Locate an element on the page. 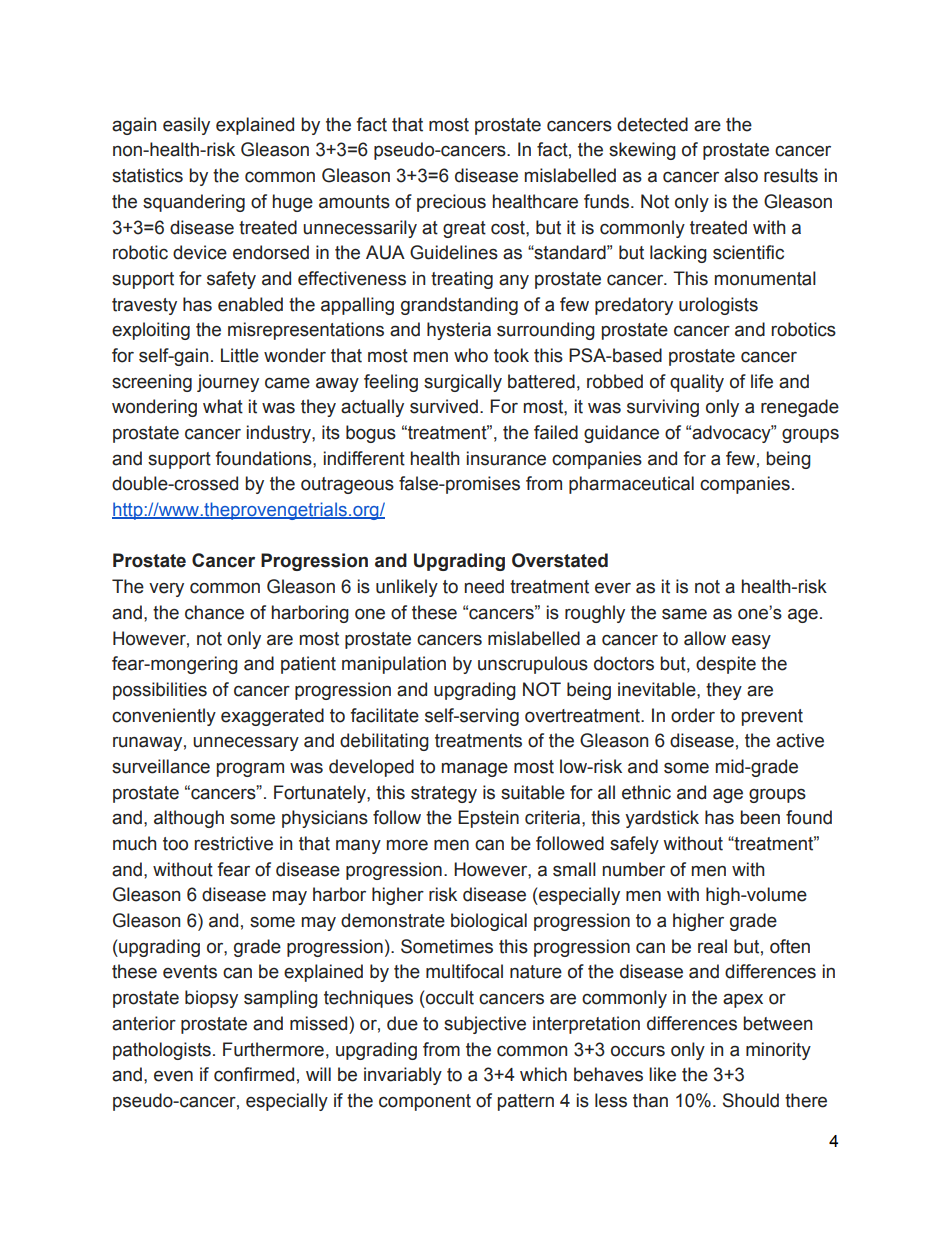 This document has height=1233, width=952. surviving is located at coordinates (663, 408).
